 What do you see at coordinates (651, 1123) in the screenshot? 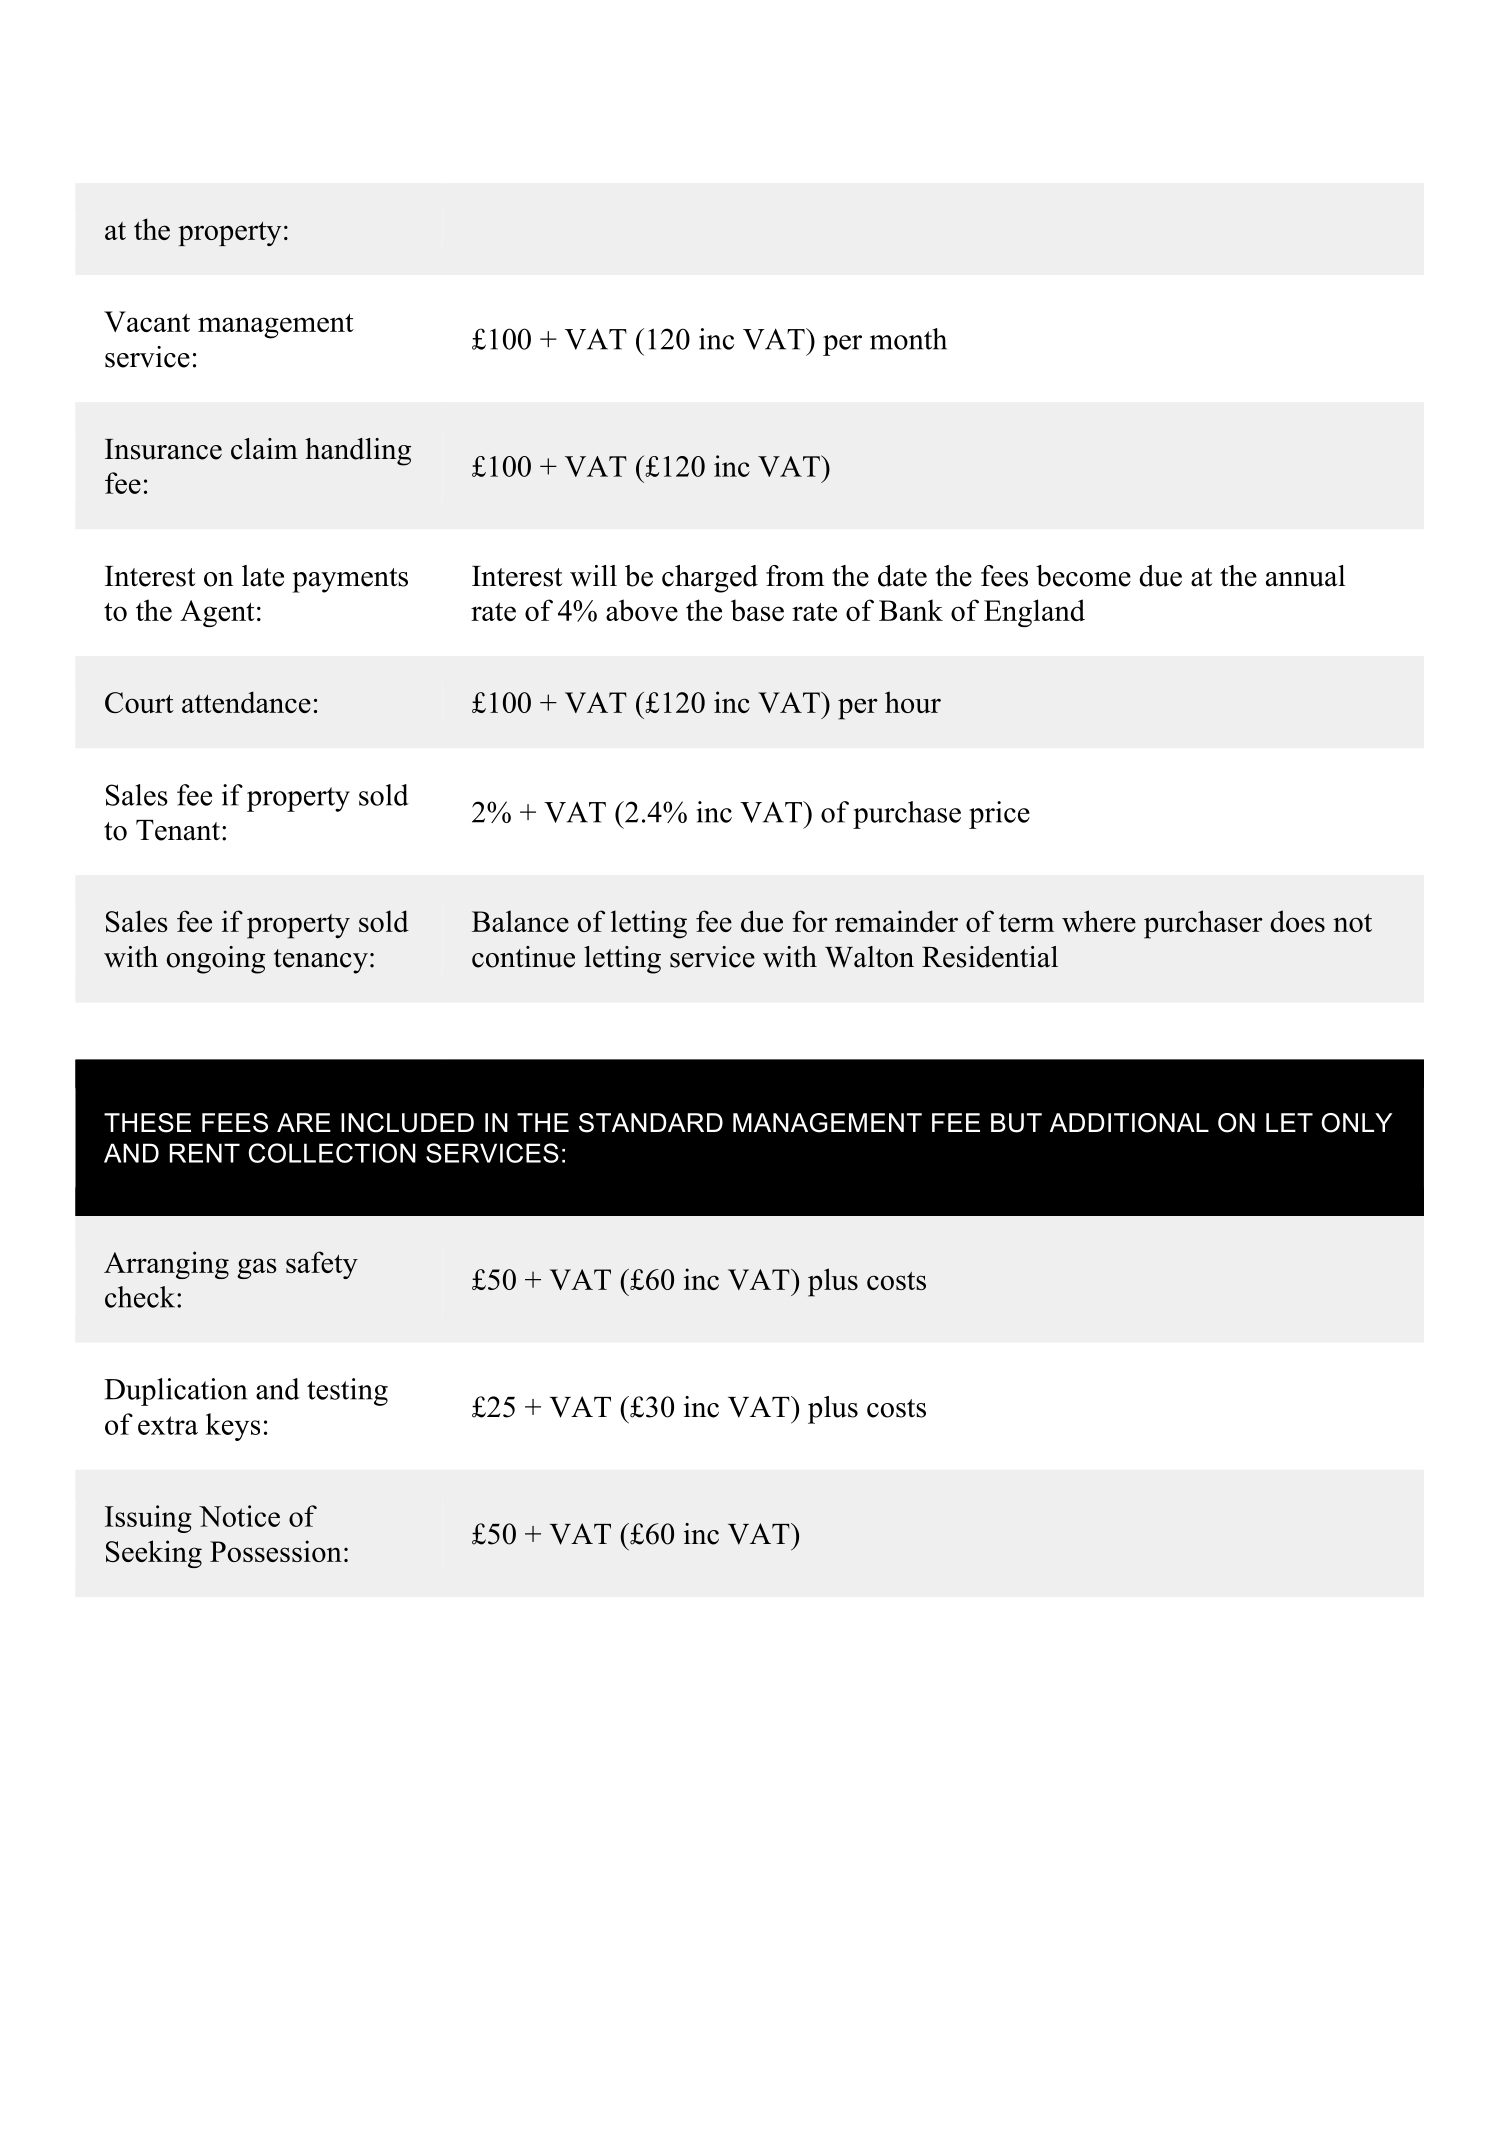
I see `STANDARD` at bounding box center [651, 1123].
